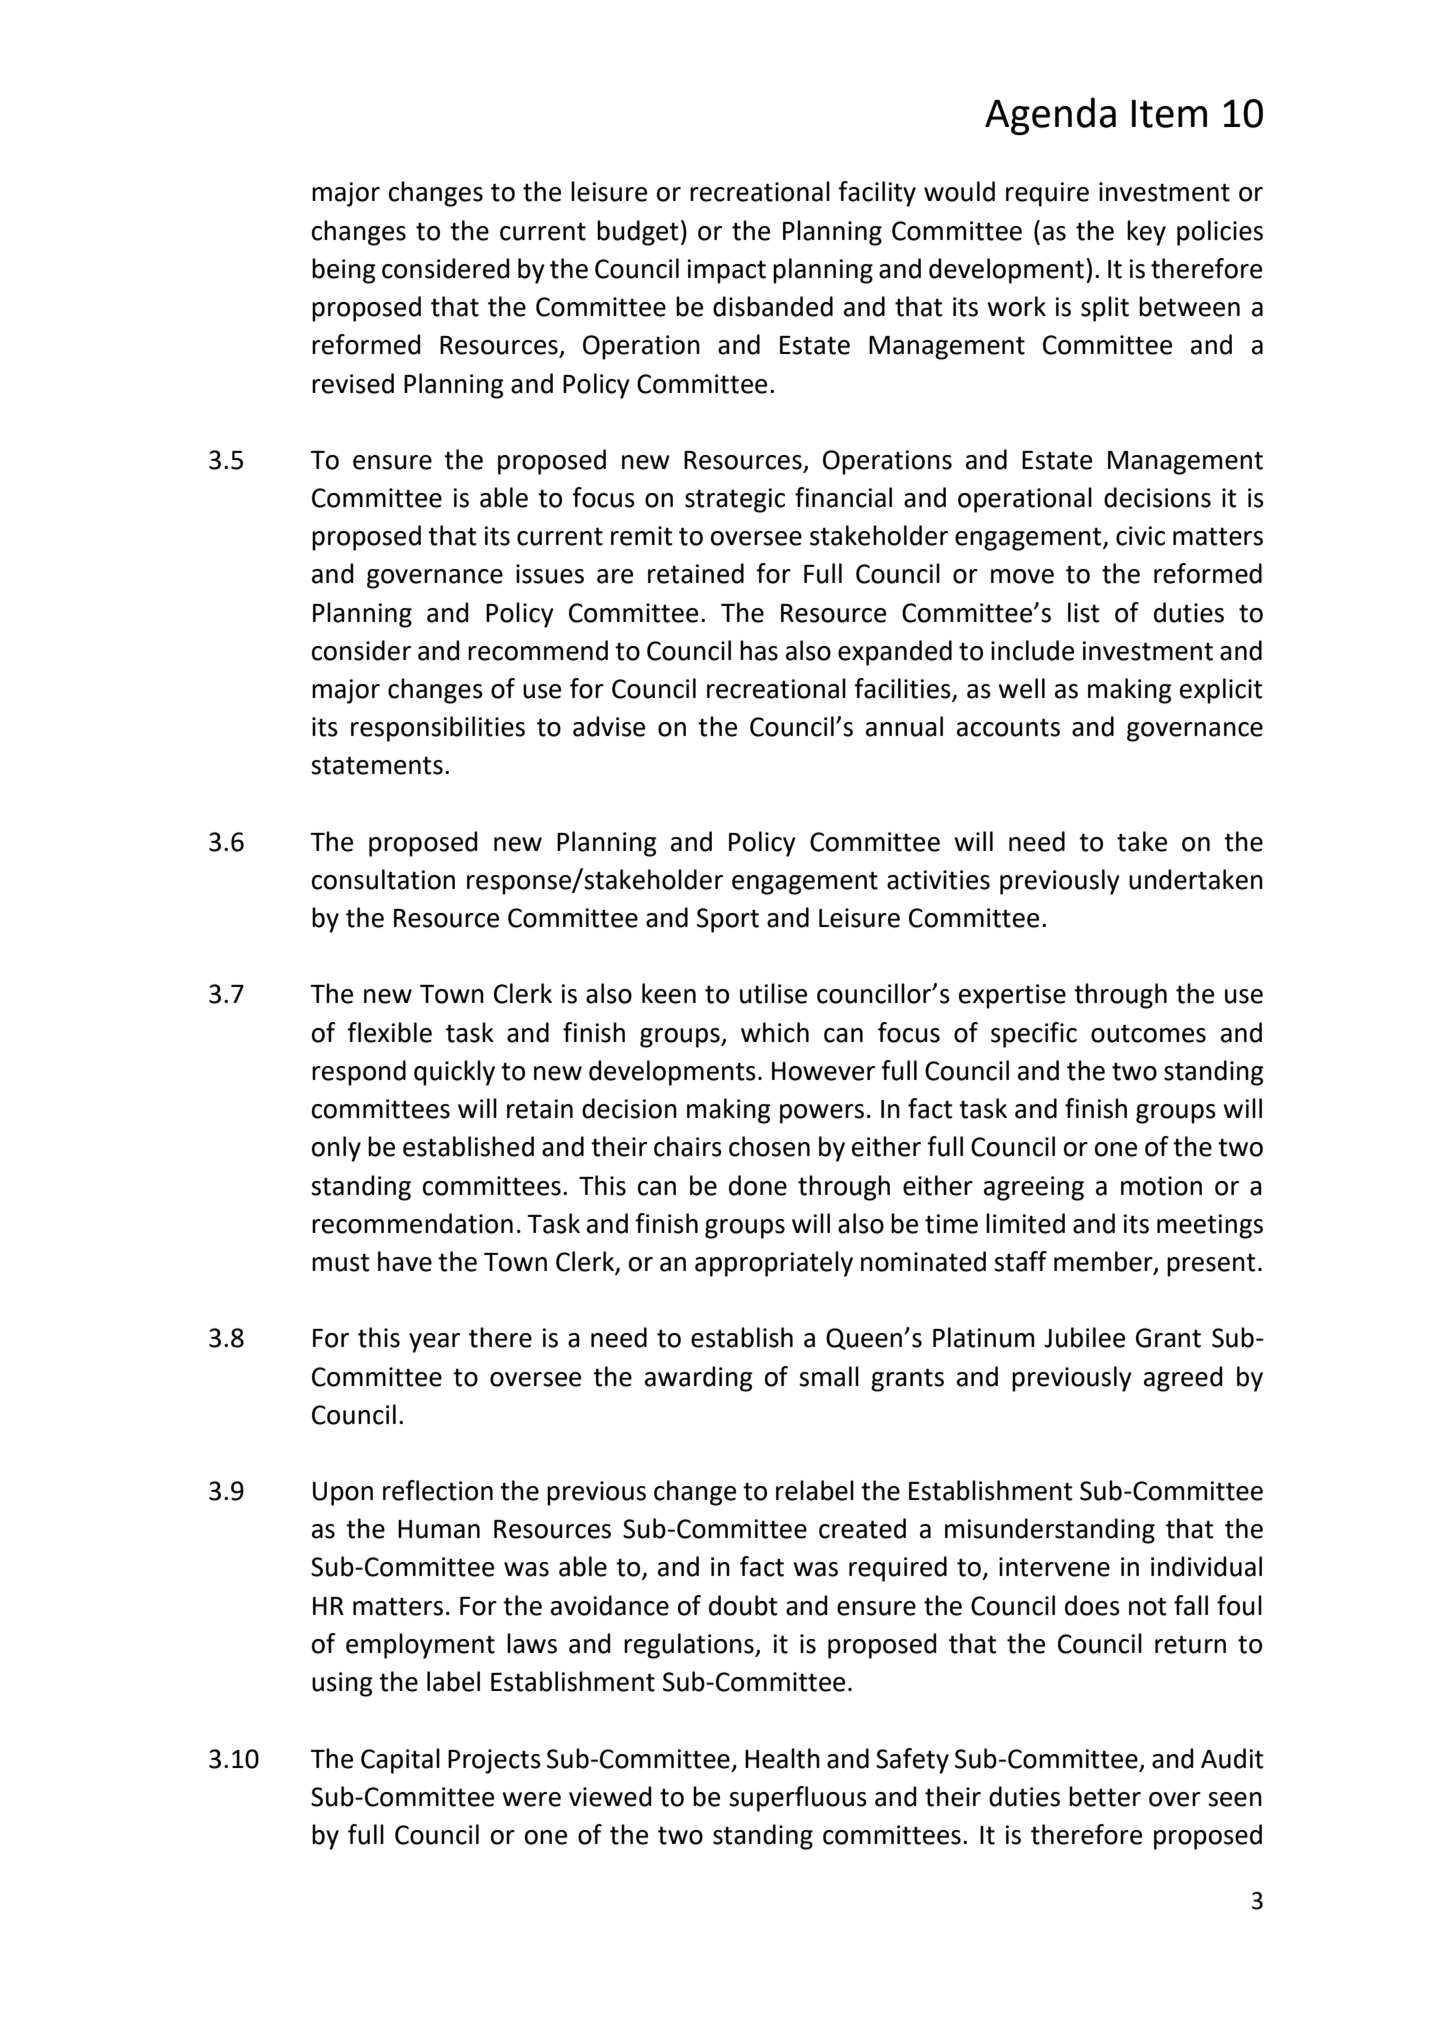 The height and width of the screenshot is (2034, 1438). What do you see at coordinates (1105, 1796) in the screenshot?
I see `better` at bounding box center [1105, 1796].
